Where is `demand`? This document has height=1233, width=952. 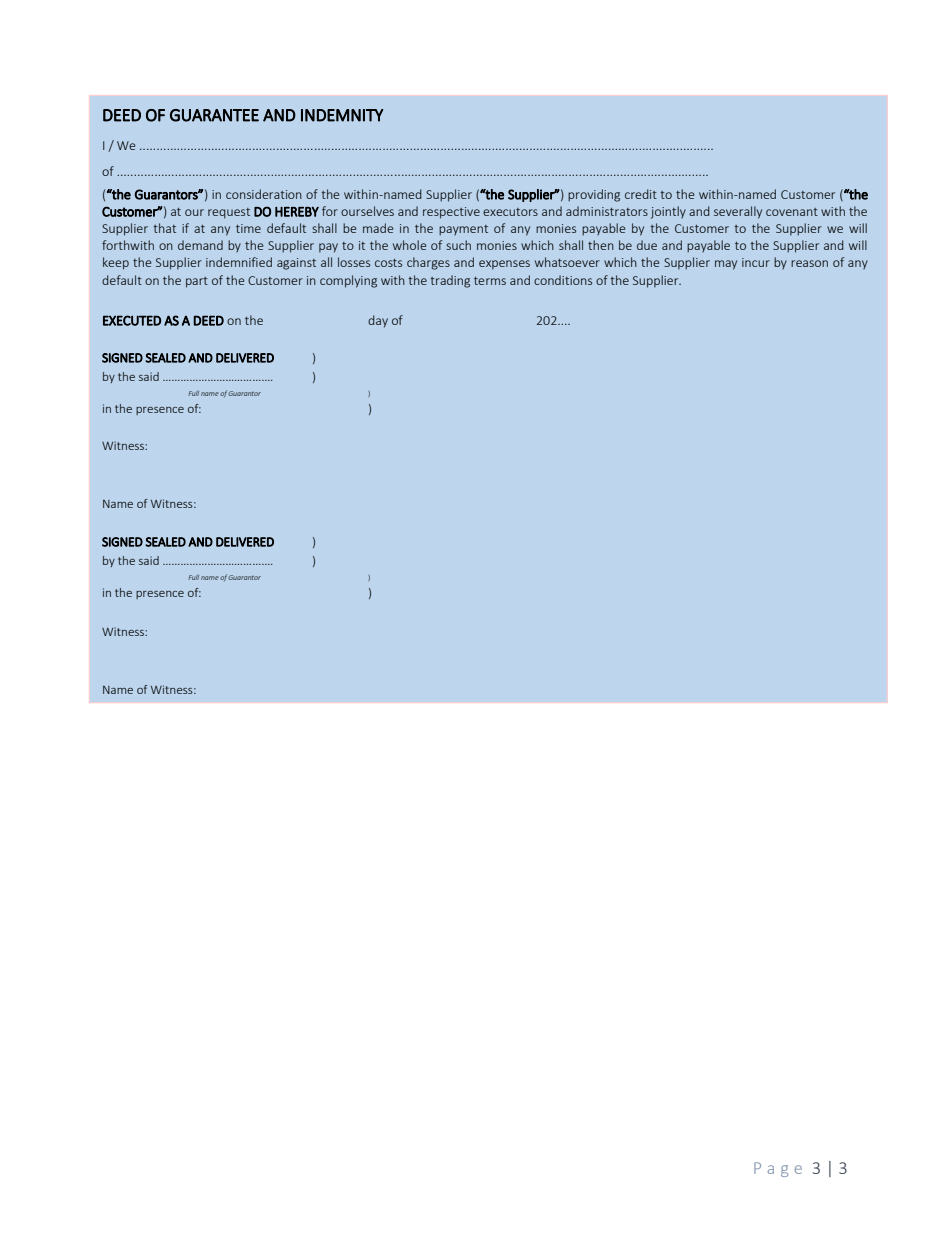
demand is located at coordinates (200, 245).
